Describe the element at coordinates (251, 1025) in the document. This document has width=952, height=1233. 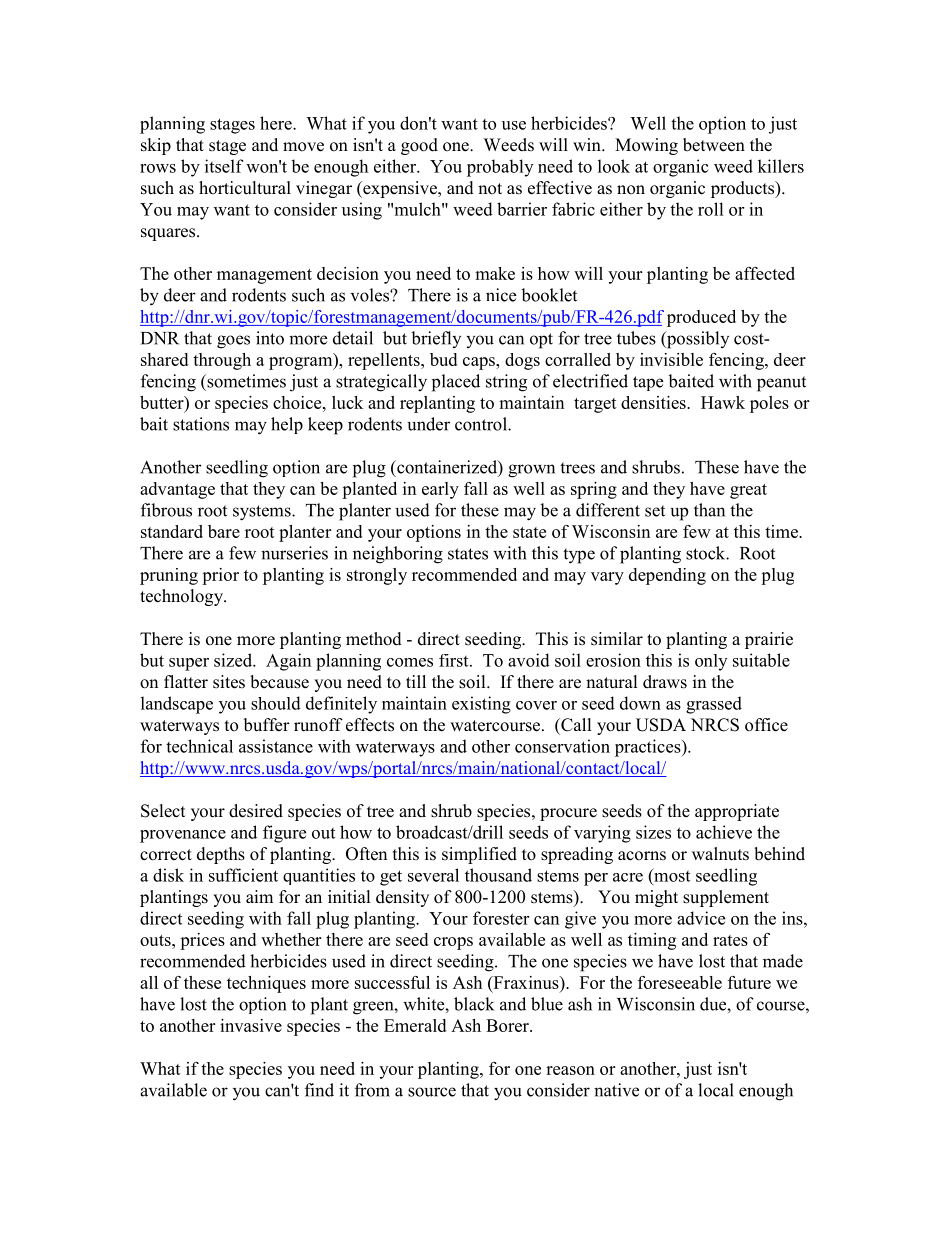
I see `invasive` at that location.
